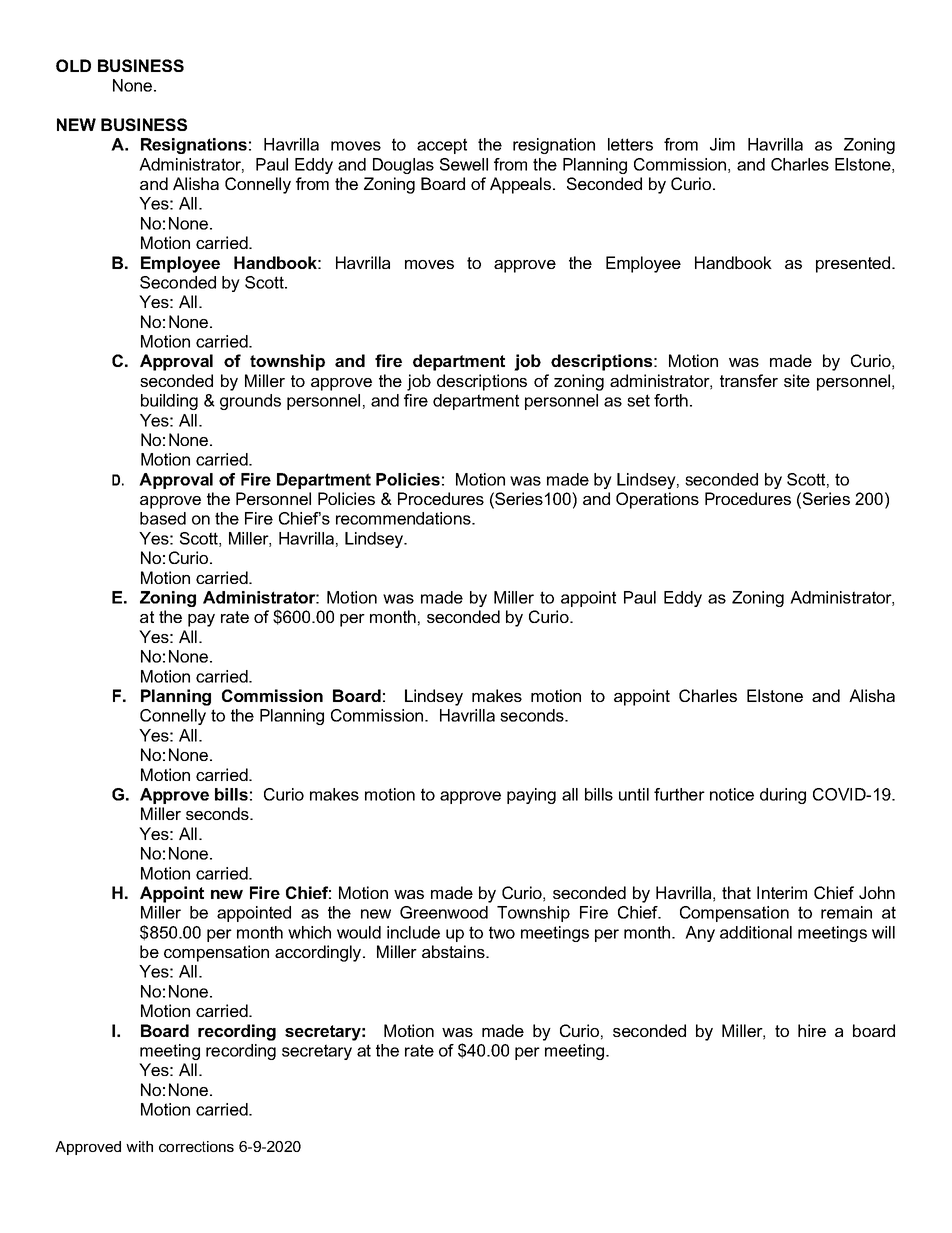 The image size is (952, 1233). What do you see at coordinates (404, 518) in the page?
I see `recommendations` at bounding box center [404, 518].
